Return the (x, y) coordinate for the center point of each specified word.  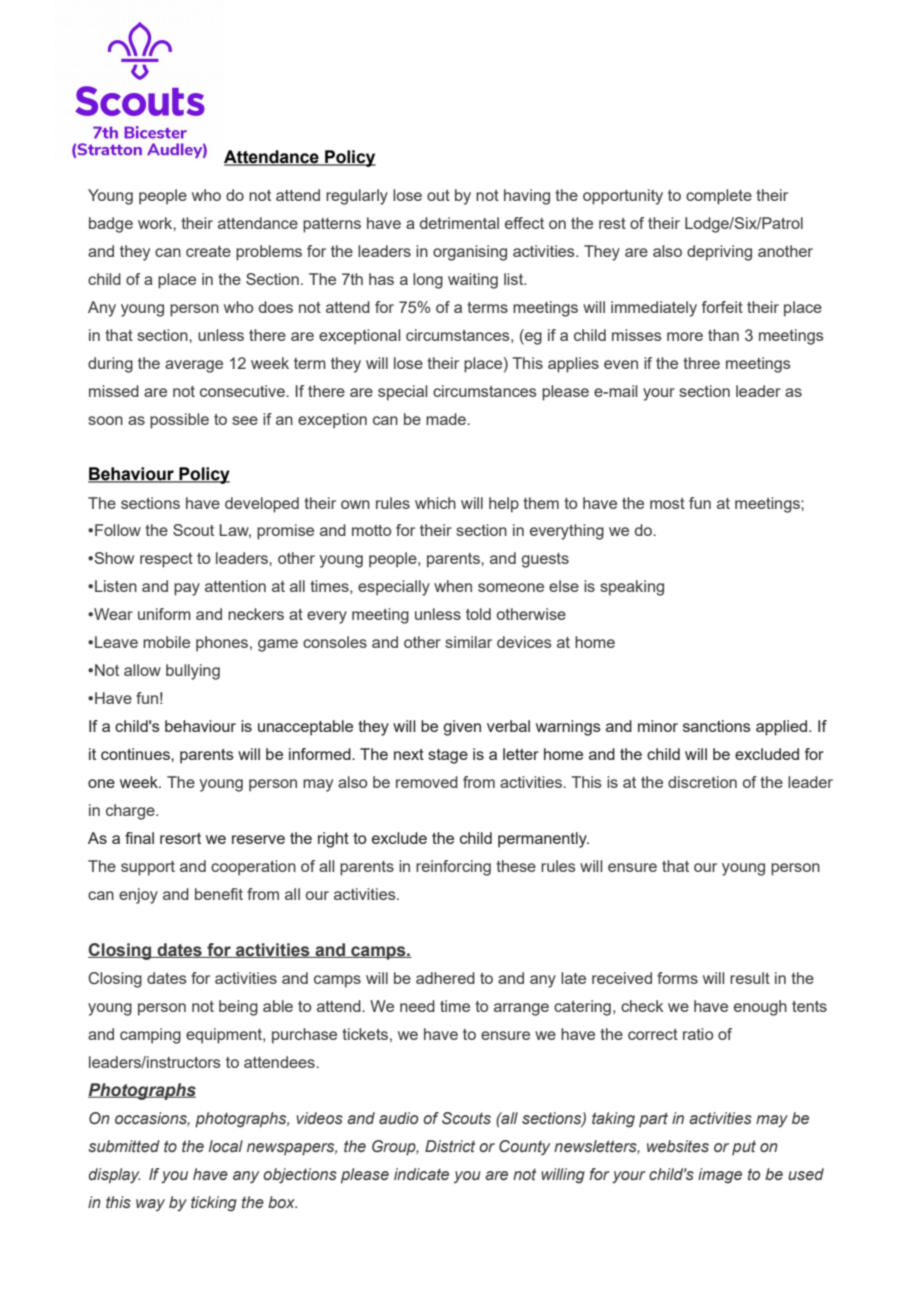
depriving (719, 253)
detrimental (459, 223)
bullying (193, 672)
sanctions (717, 726)
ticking (214, 1204)
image (720, 1176)
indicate (421, 1174)
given (462, 728)
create (208, 251)
